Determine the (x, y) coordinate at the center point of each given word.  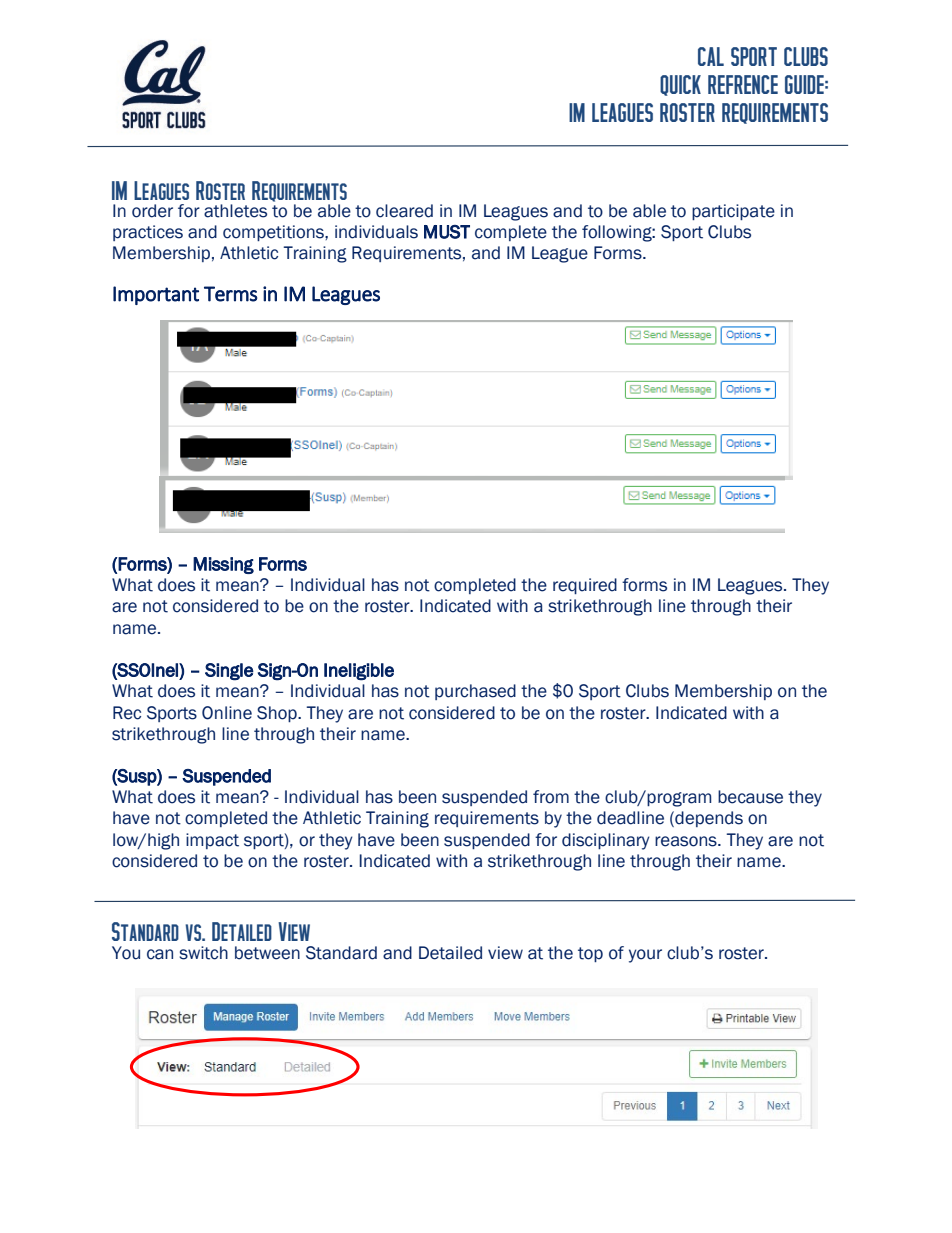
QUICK (680, 85)
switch (203, 953)
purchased (475, 692)
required (585, 586)
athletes (235, 211)
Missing (223, 565)
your (645, 956)
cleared (404, 211)
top (590, 954)
